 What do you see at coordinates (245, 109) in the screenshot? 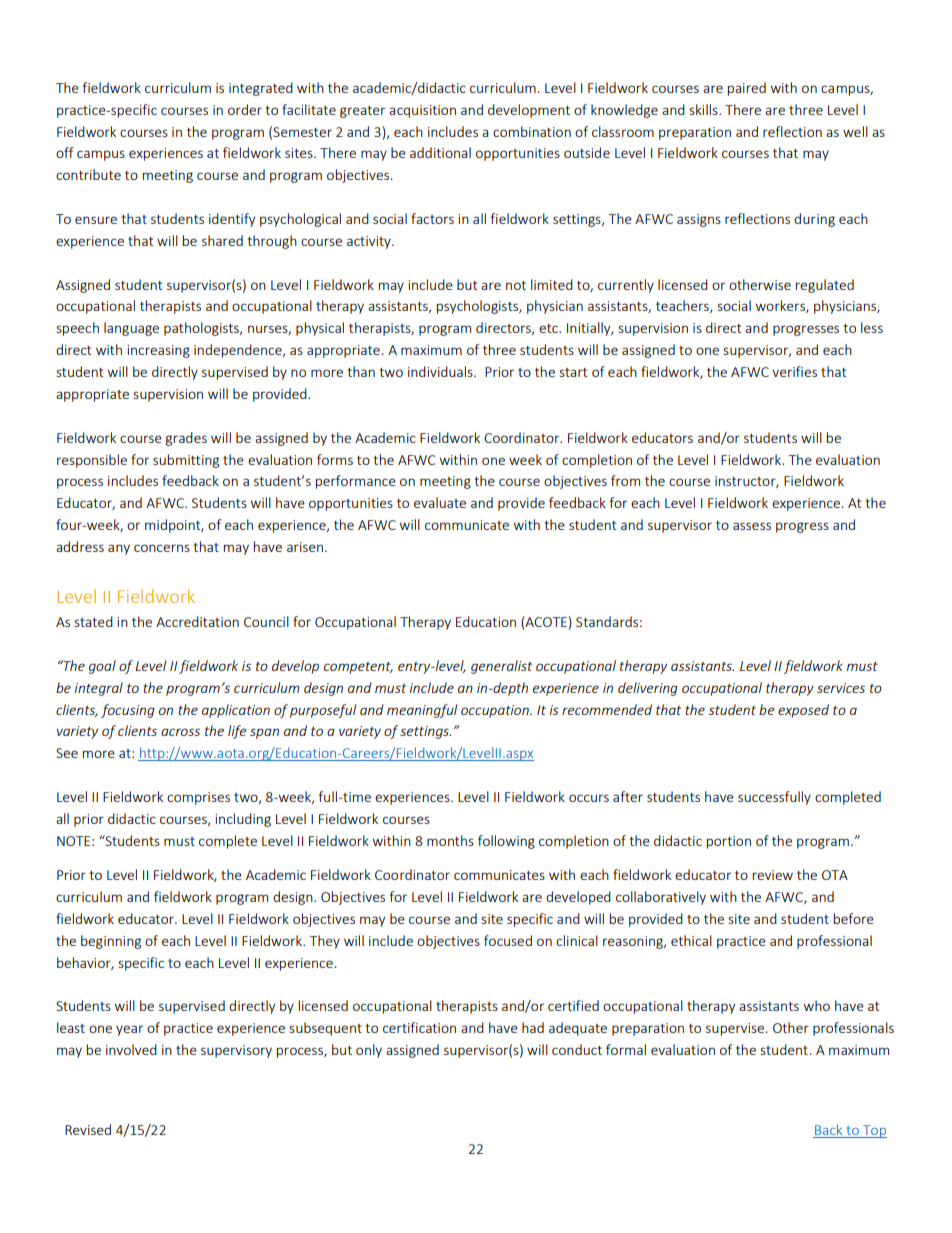
I see `order` at bounding box center [245, 109].
